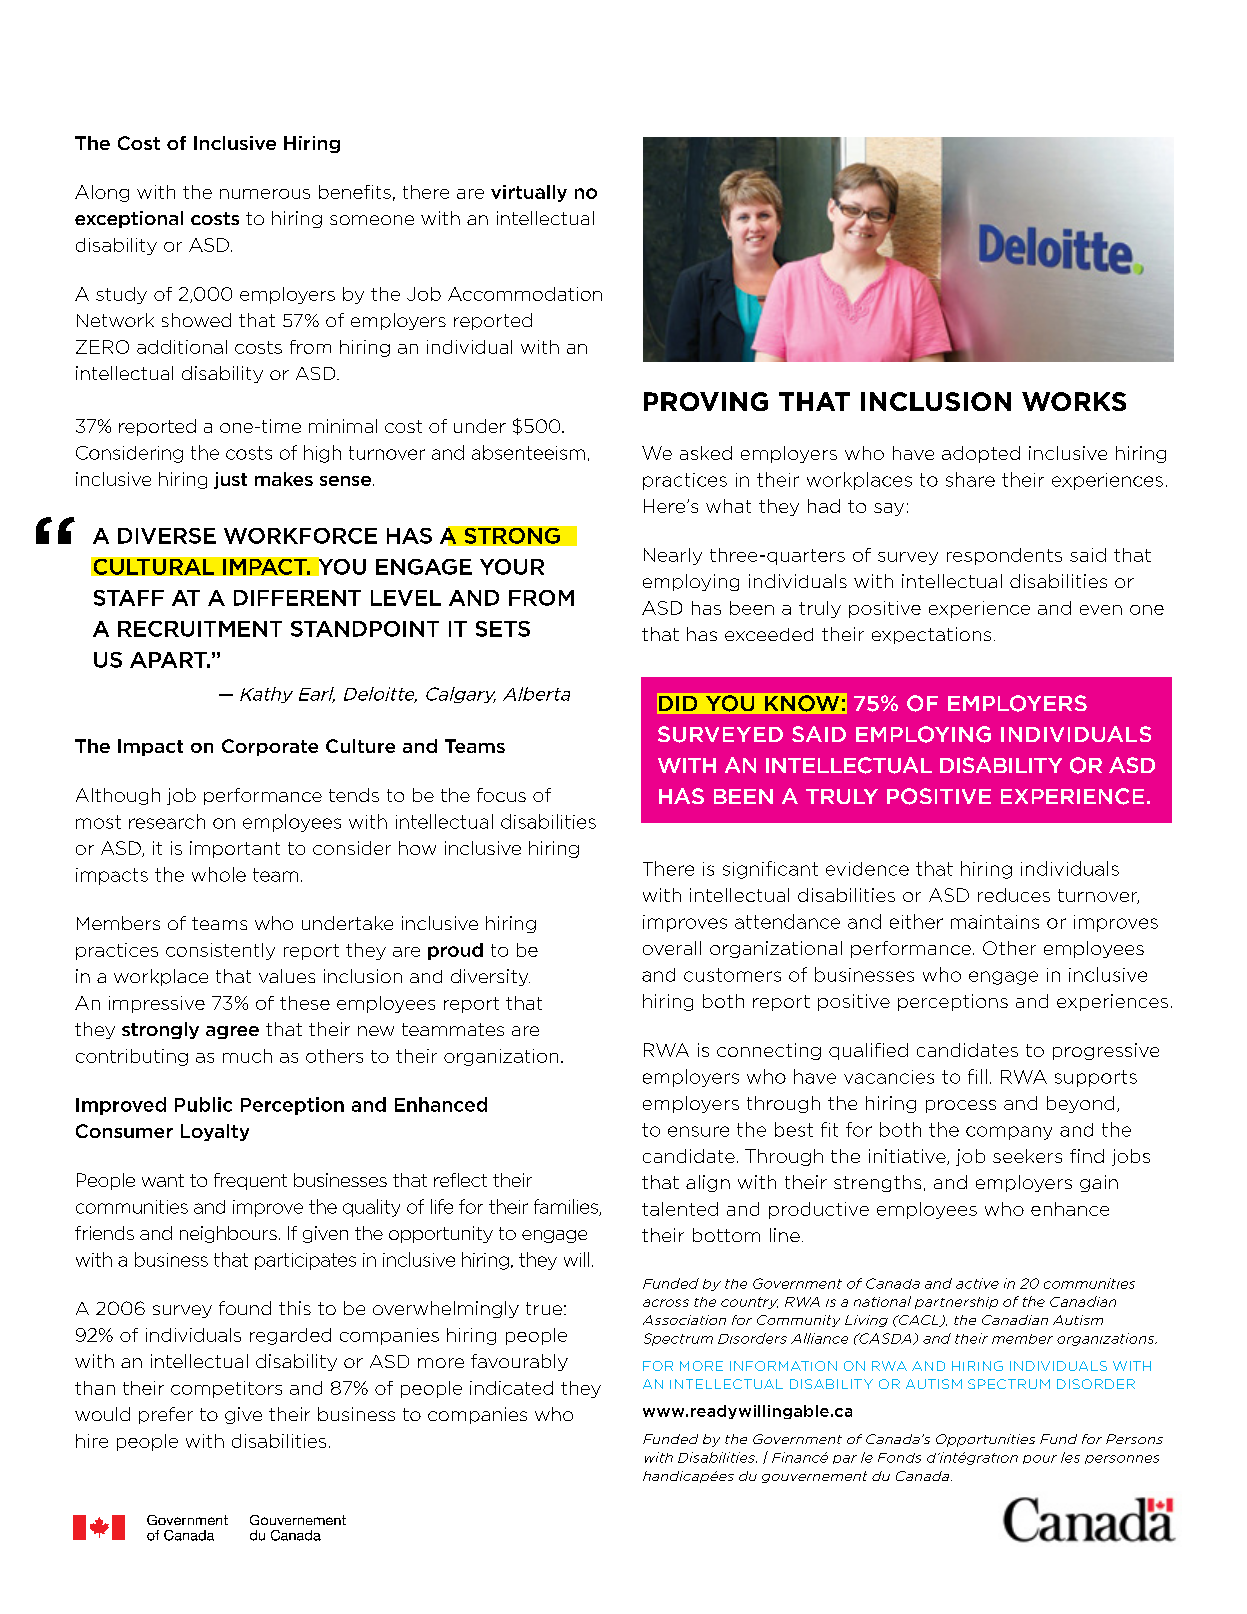  I want to click on numerous, so click(265, 194).
